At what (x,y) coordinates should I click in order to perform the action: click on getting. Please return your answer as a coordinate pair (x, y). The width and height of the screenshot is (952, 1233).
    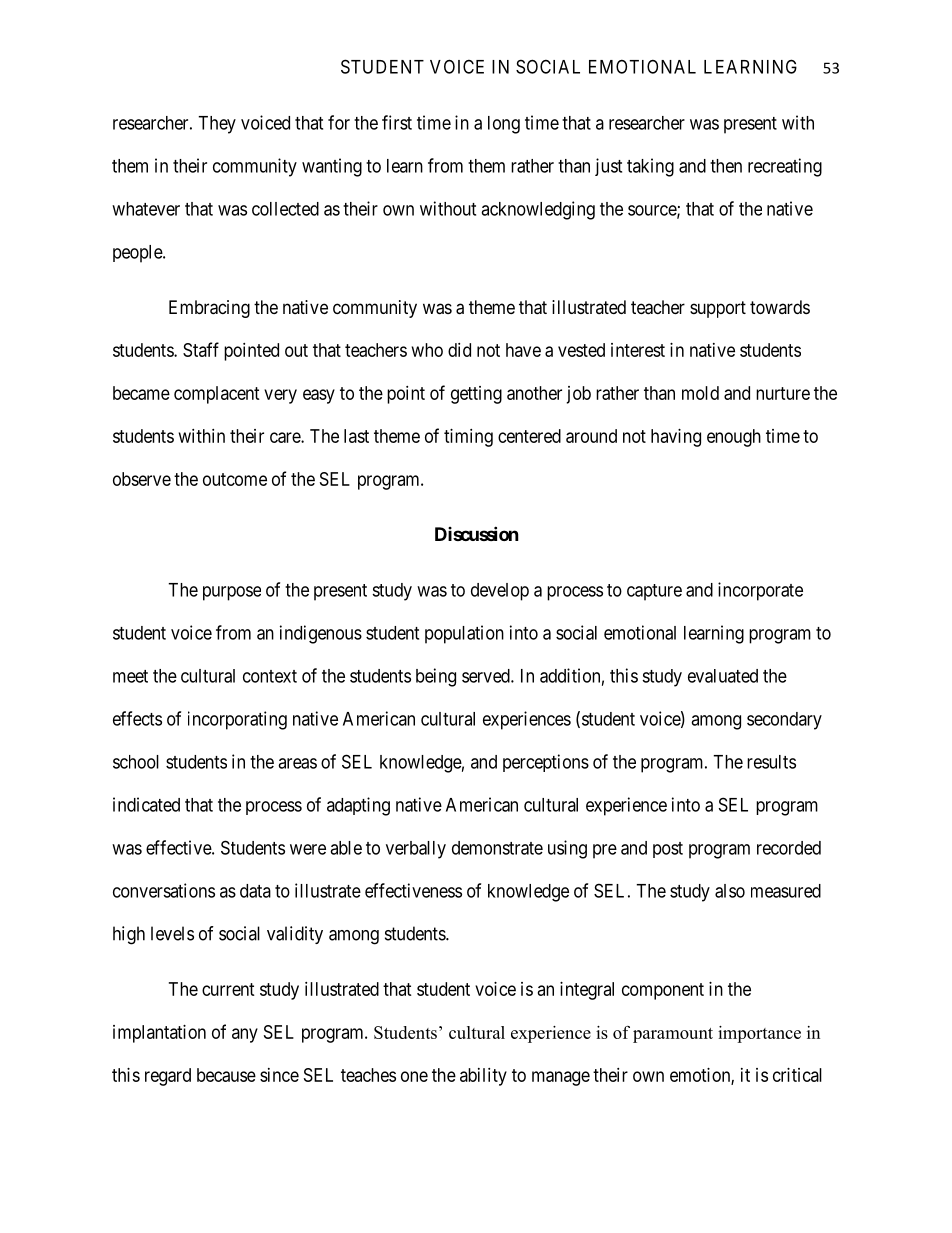
    Looking at the image, I should click on (476, 395).
